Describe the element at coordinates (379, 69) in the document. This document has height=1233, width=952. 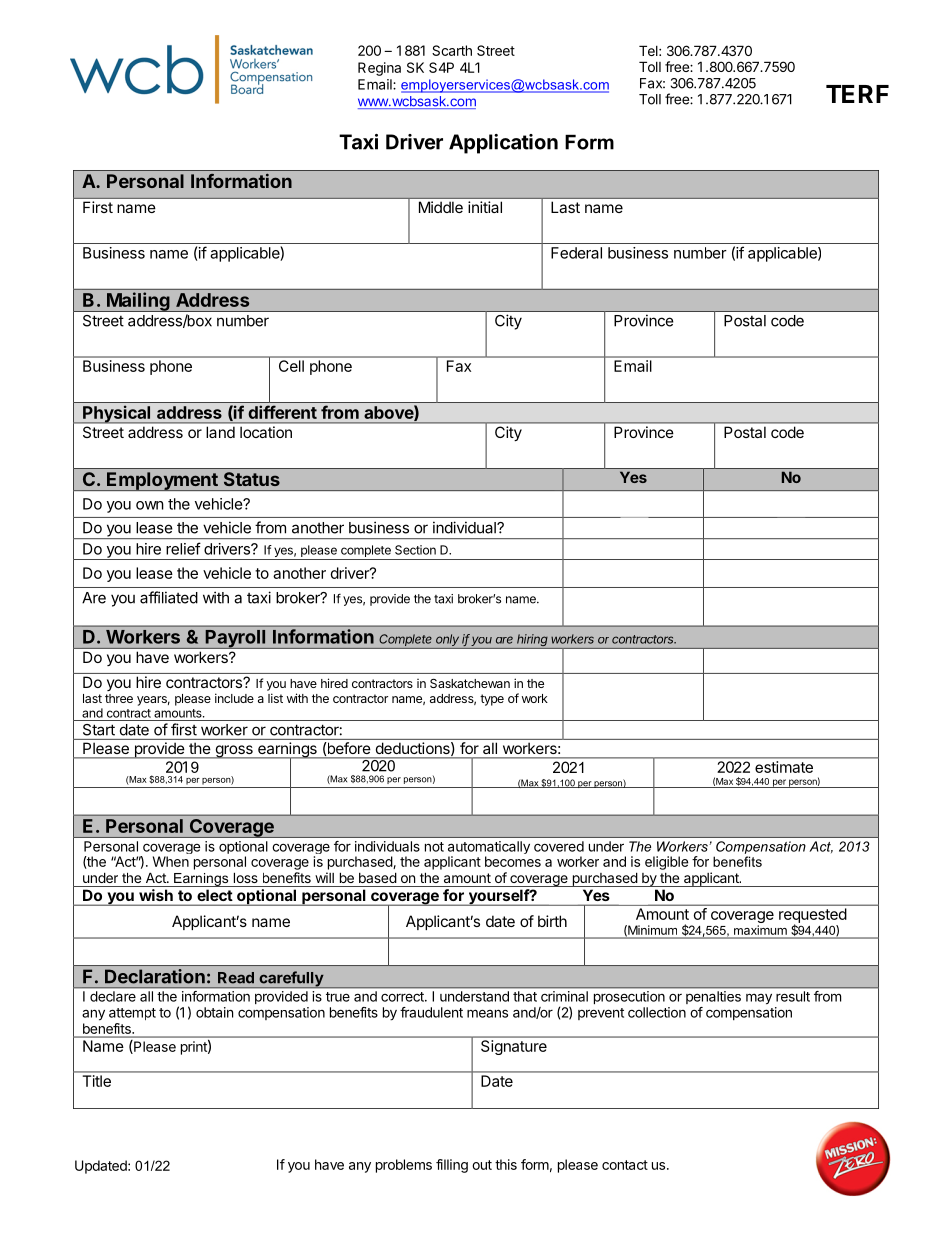
I see `Regina` at that location.
